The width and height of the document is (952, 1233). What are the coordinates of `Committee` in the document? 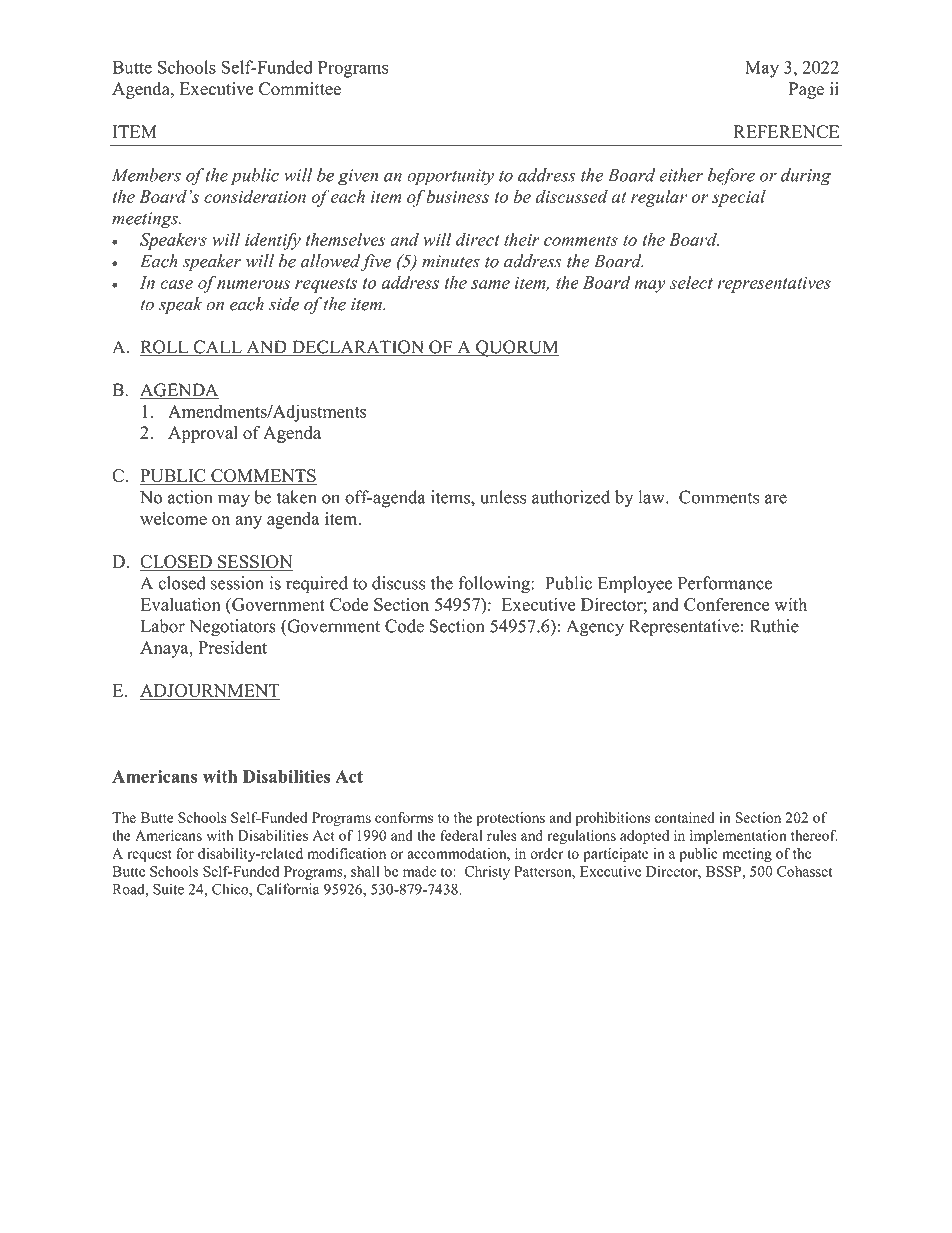 It's located at (300, 89).
